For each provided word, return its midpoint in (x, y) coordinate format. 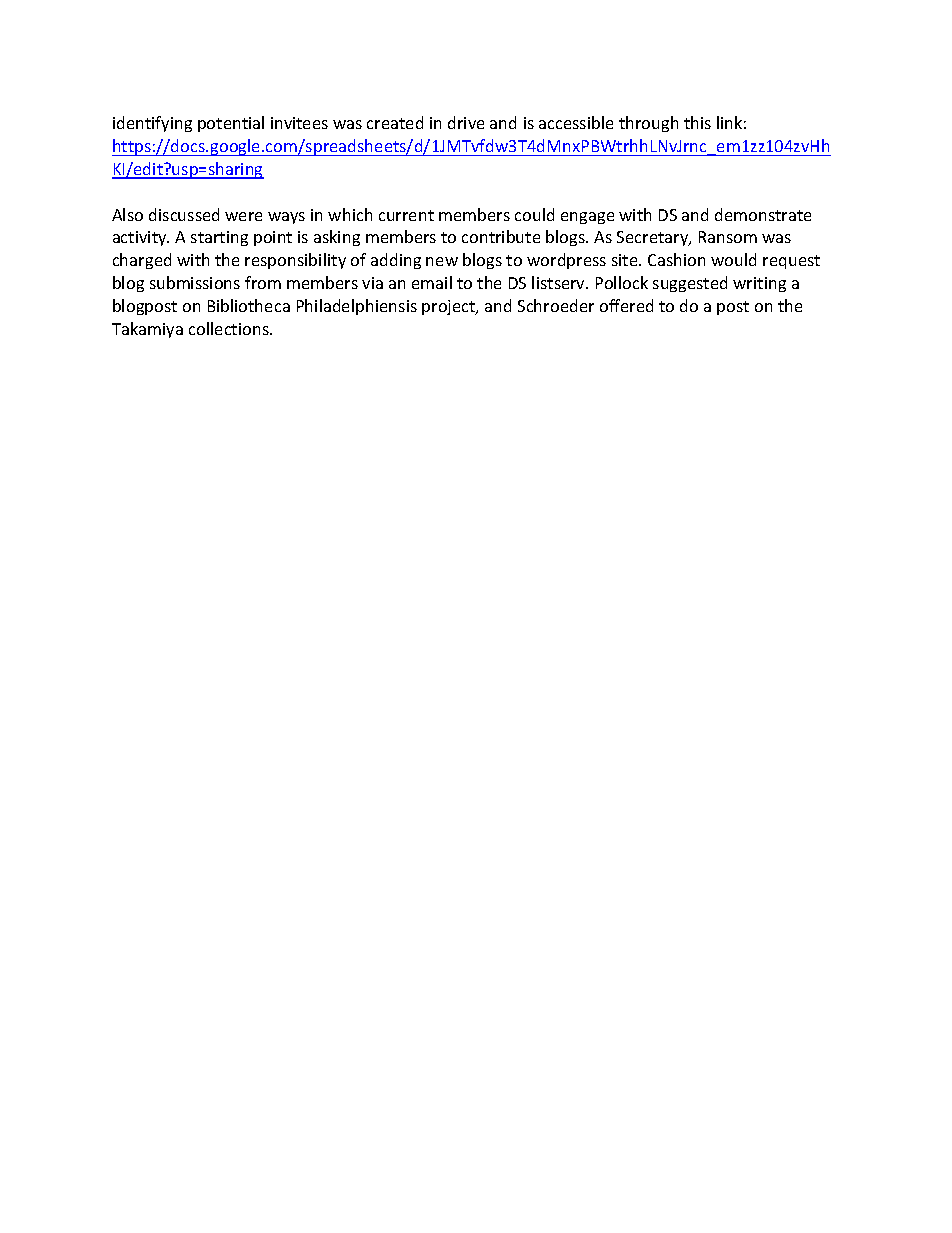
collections (230, 328)
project (450, 307)
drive (466, 122)
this (697, 122)
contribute (501, 236)
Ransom (728, 237)
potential (231, 124)
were (243, 216)
